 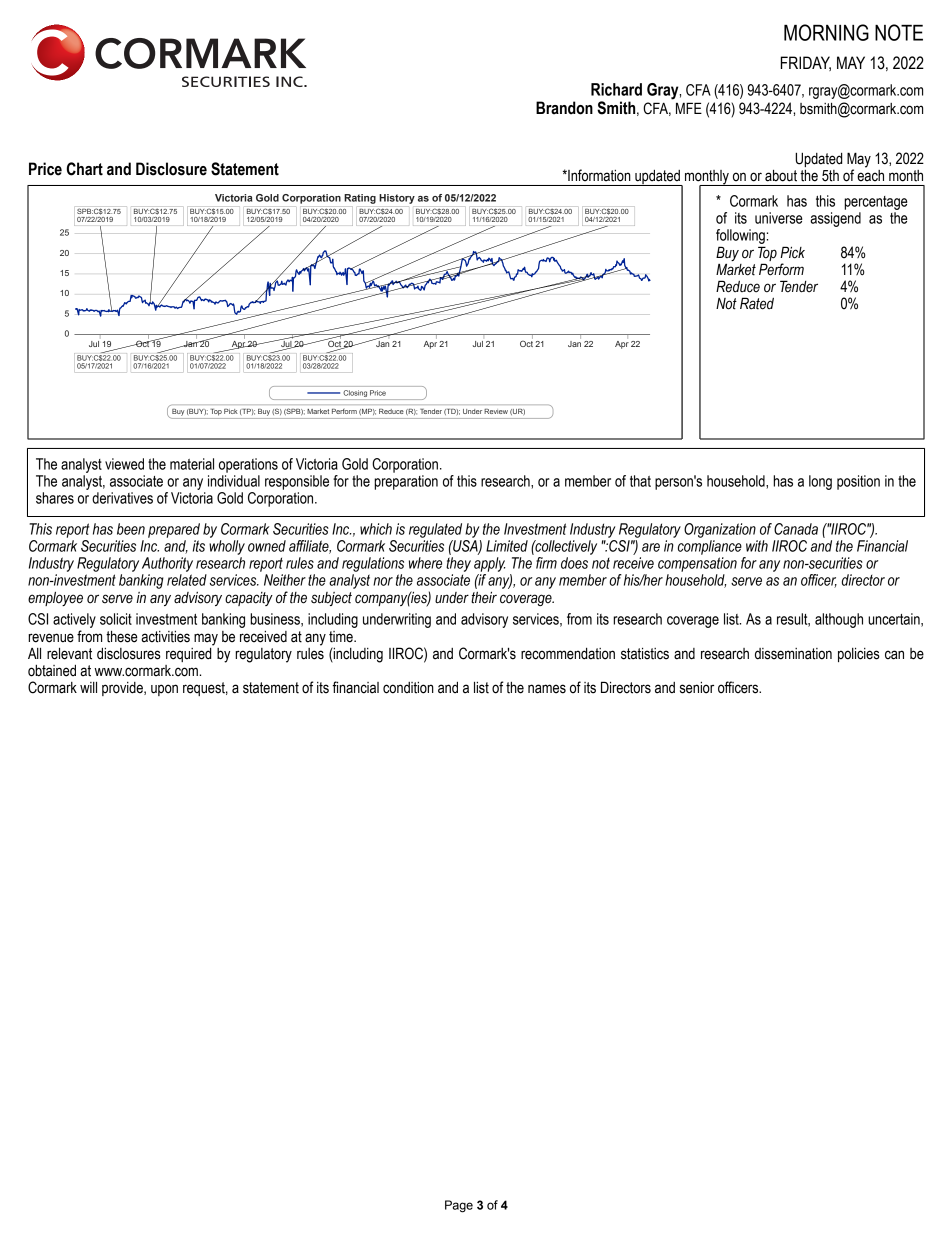 I want to click on their, so click(x=484, y=598).
